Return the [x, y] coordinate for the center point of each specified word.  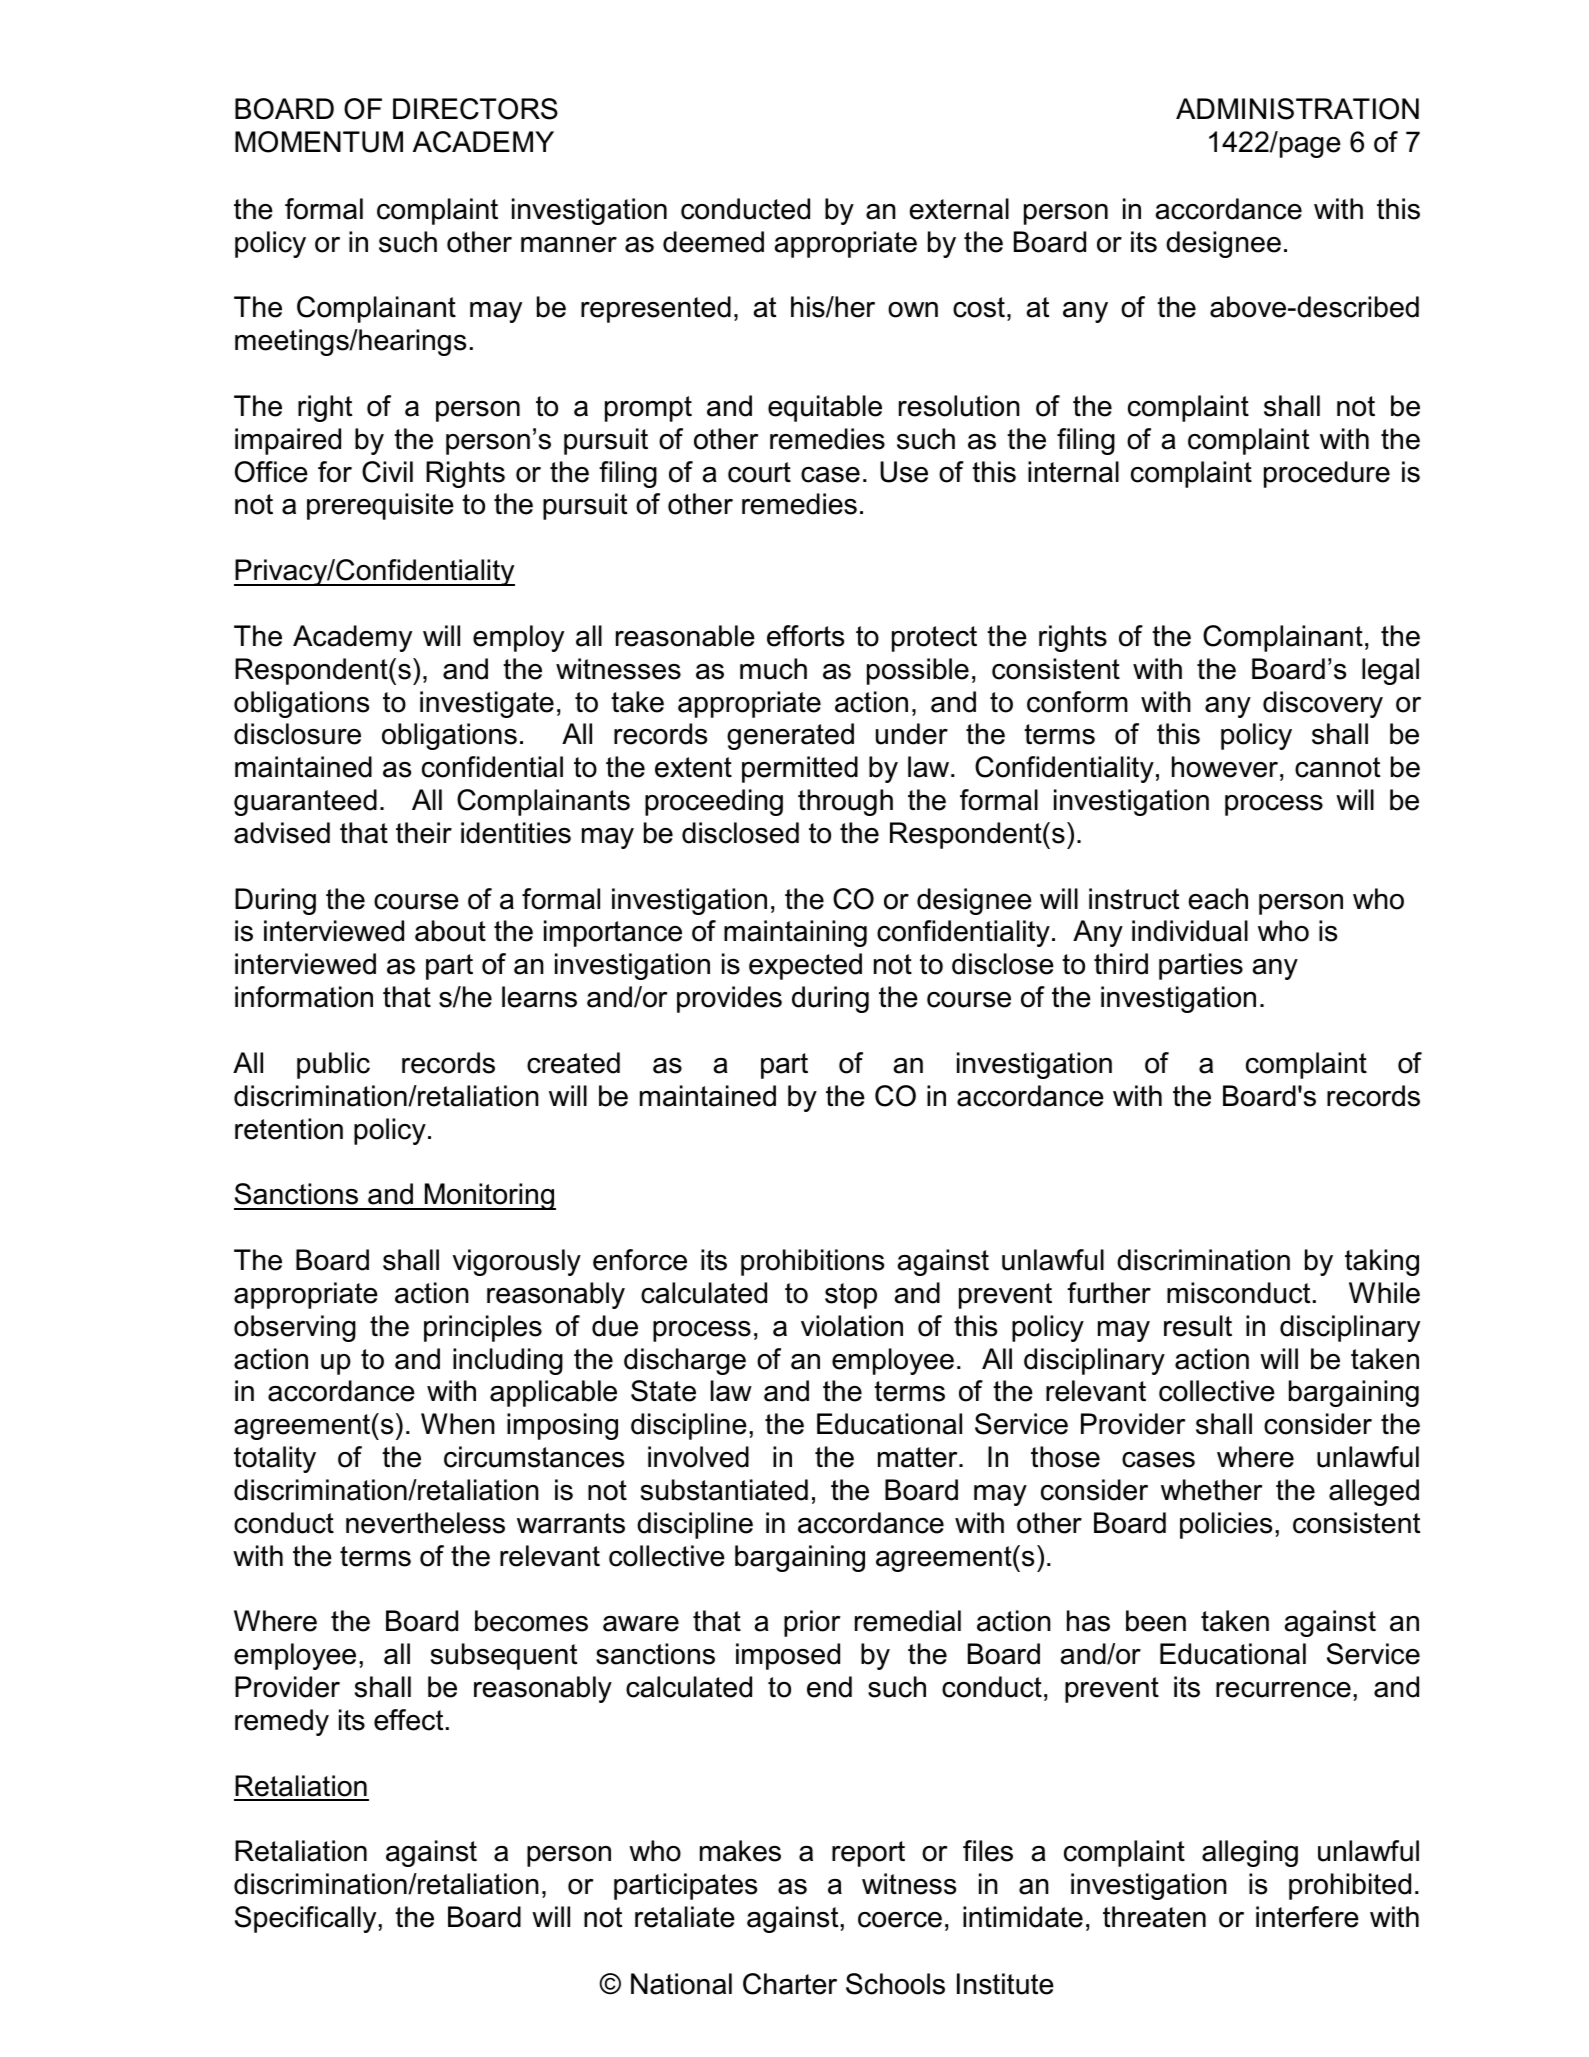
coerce [900, 1920]
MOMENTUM [319, 142]
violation [852, 1326]
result [1198, 1326]
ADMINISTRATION [1297, 109]
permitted [800, 769]
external [959, 209]
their [424, 833]
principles [483, 1328]
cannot [1337, 767]
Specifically [307, 1919]
